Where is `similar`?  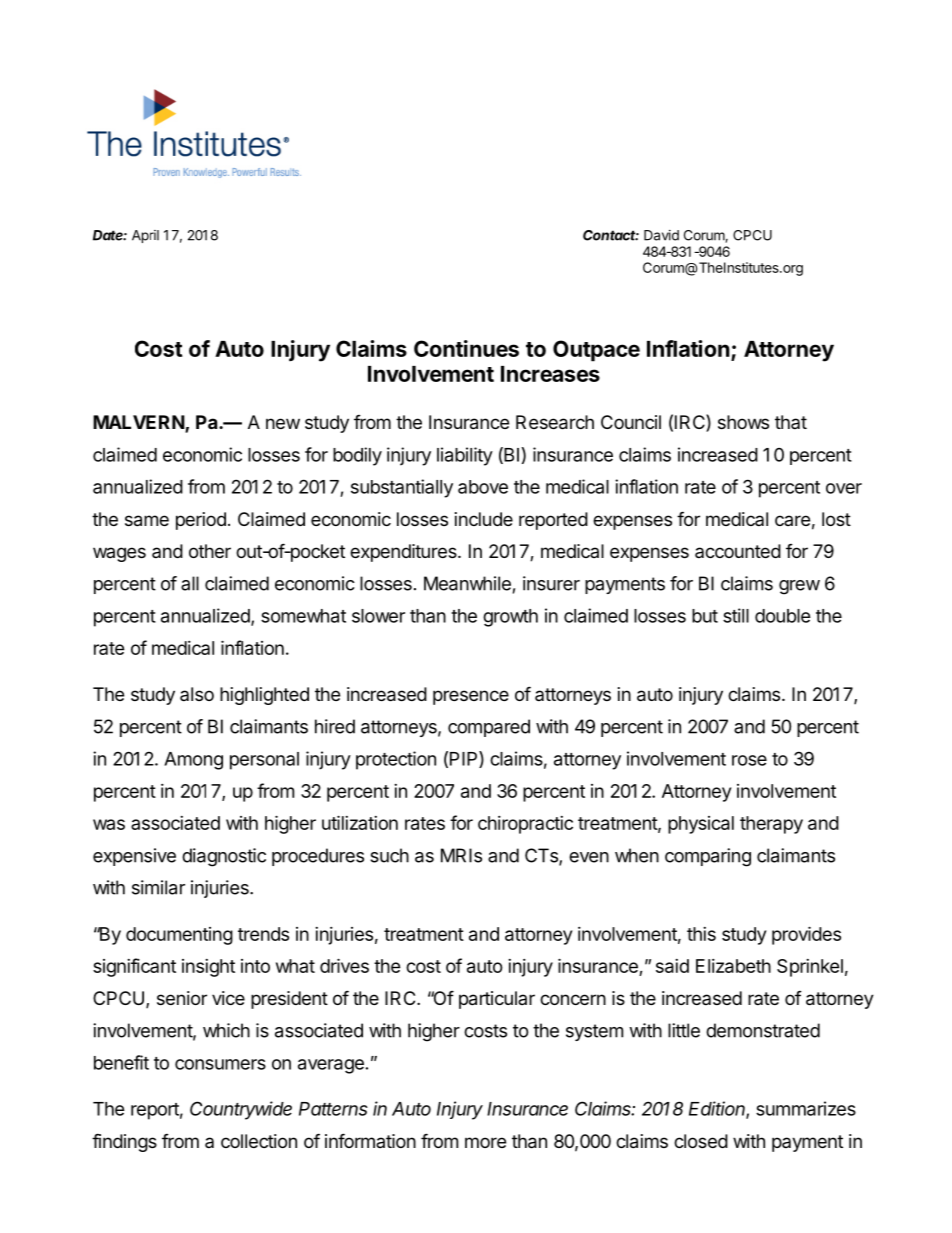
similar is located at coordinates (158, 887).
